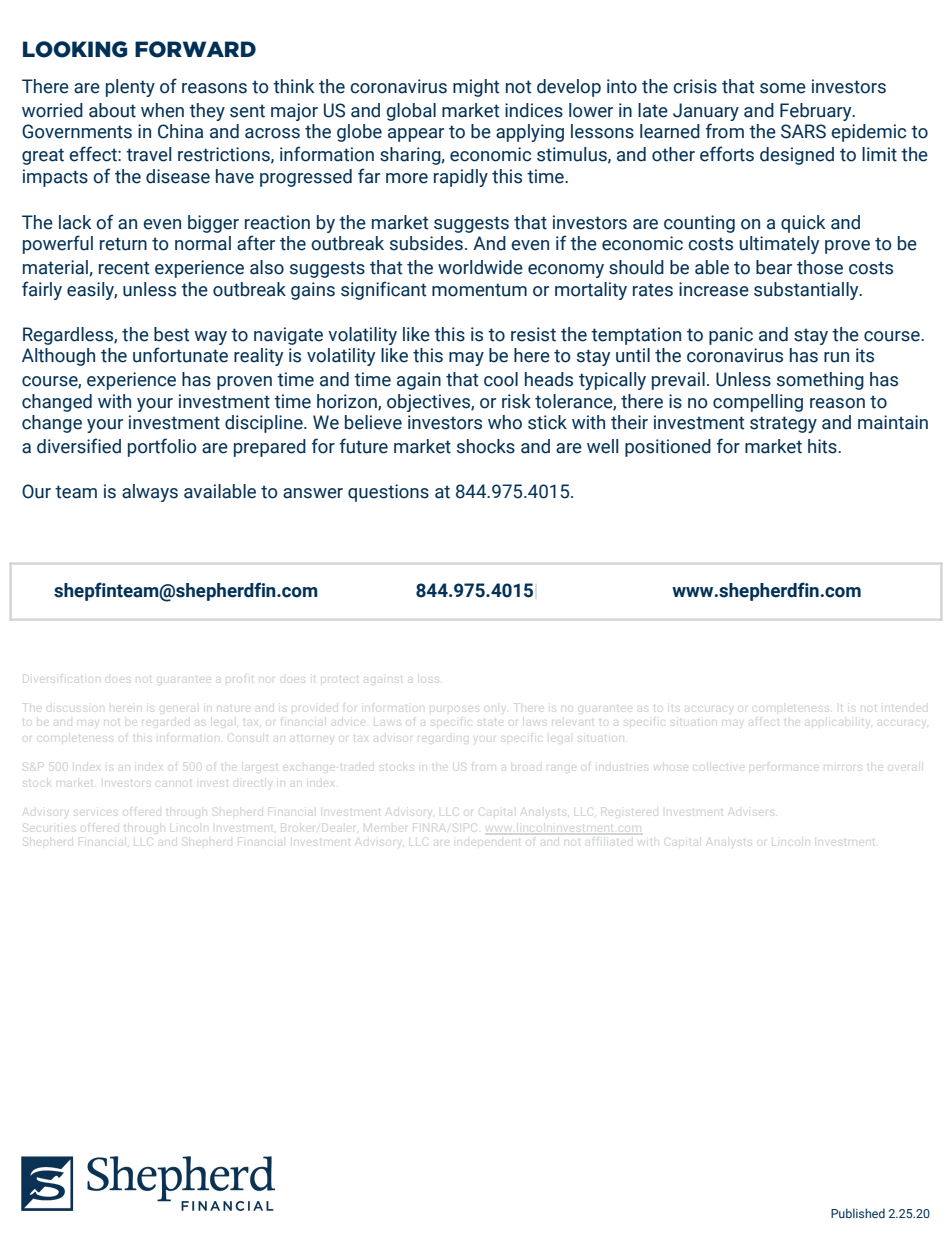  What do you see at coordinates (476, 88) in the image?
I see `might` at bounding box center [476, 88].
